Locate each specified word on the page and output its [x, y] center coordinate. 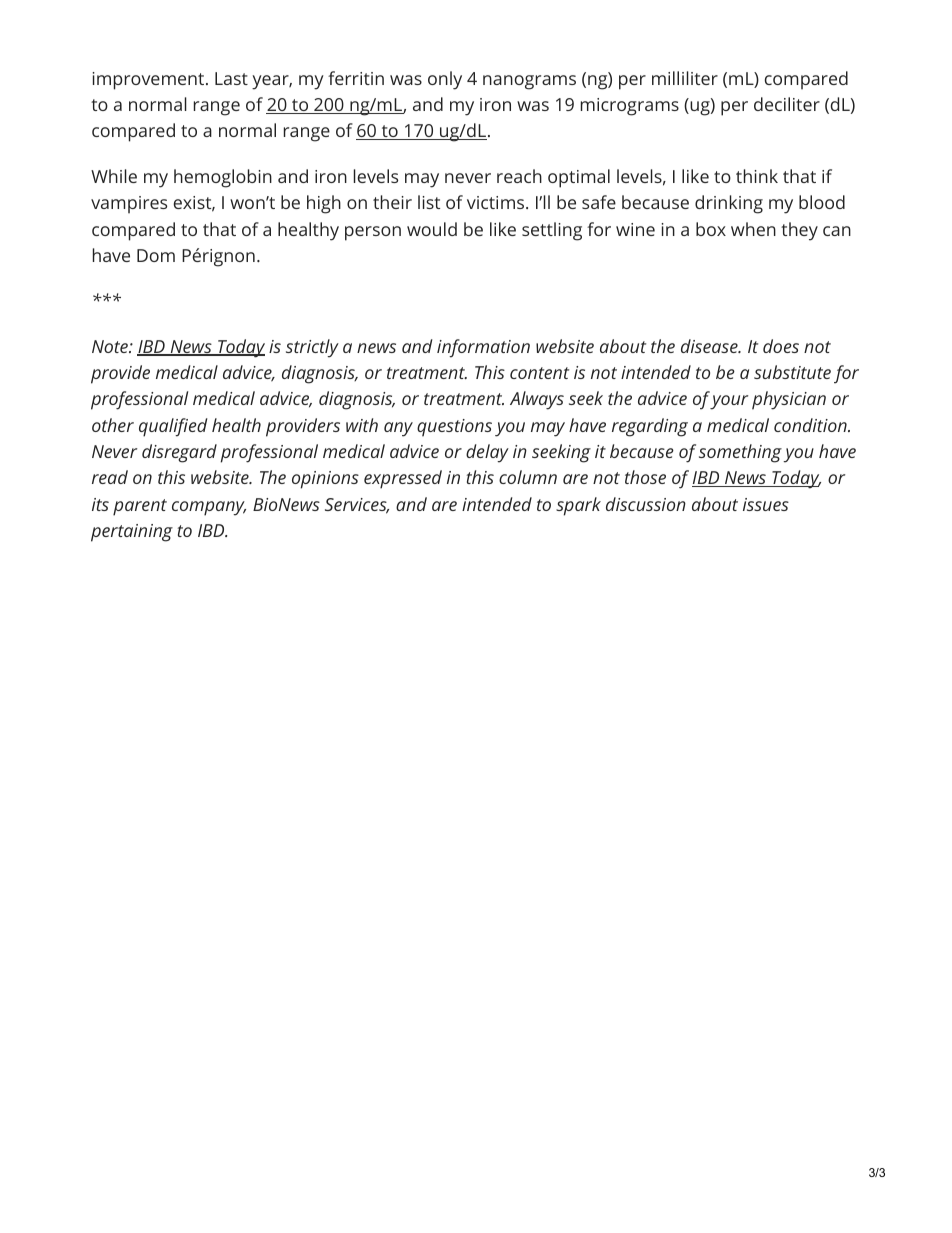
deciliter [787, 104]
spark [578, 506]
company [209, 508]
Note [111, 346]
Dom [156, 255]
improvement [149, 81]
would [432, 229]
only [445, 80]
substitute [792, 372]
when [753, 229]
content [539, 373]
